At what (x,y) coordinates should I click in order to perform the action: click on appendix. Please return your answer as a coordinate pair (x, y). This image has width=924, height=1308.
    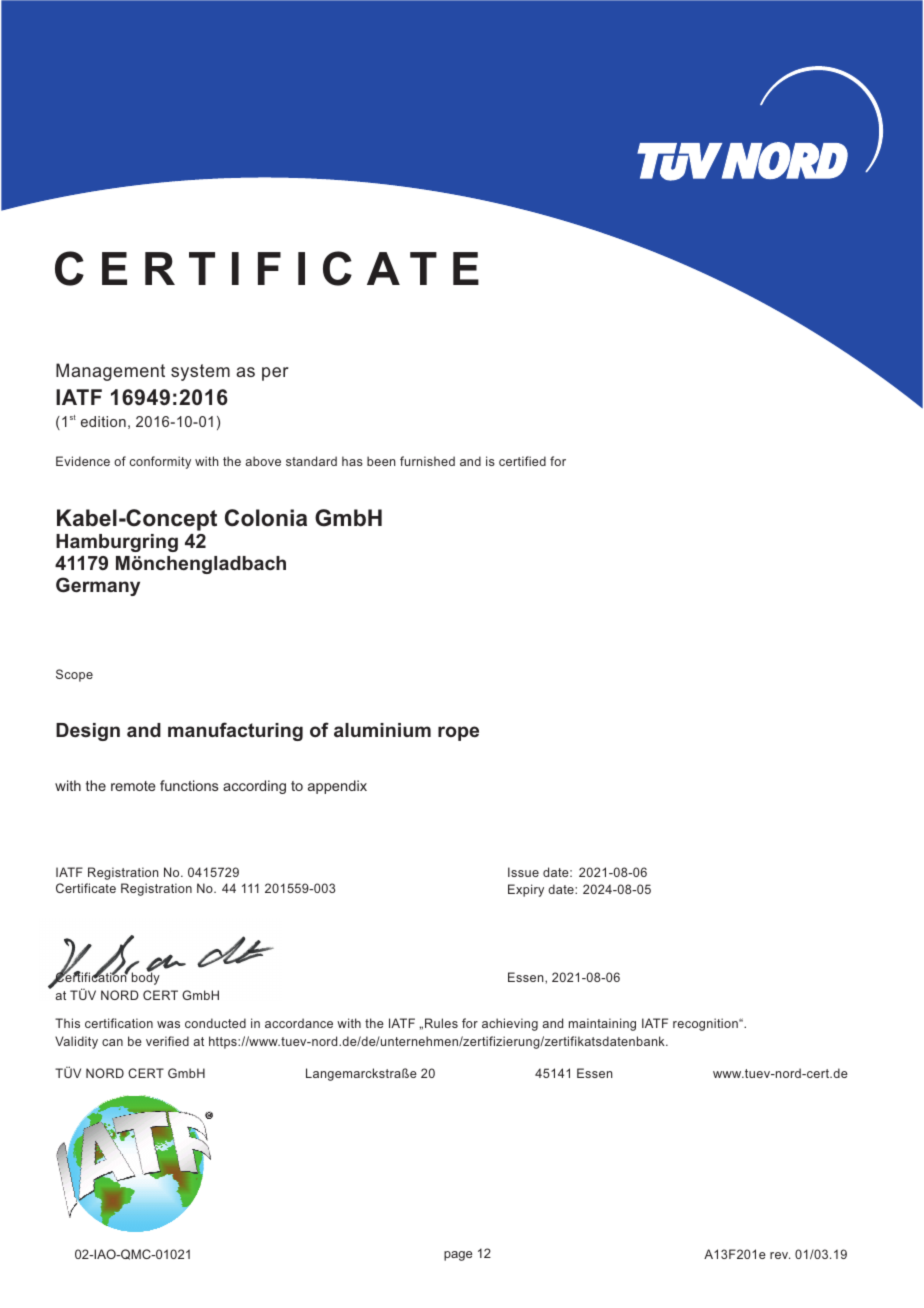
    Looking at the image, I should click on (337, 787).
